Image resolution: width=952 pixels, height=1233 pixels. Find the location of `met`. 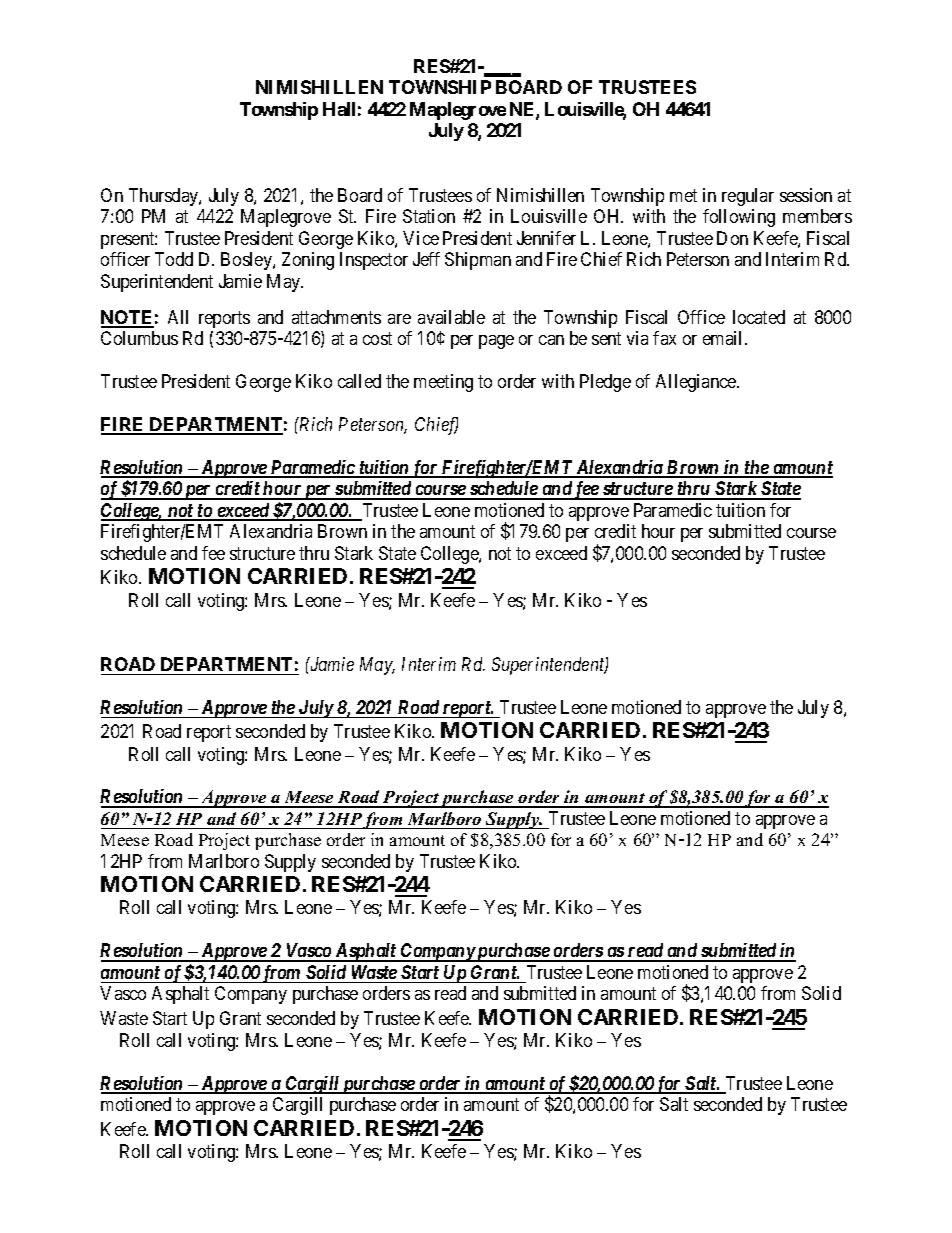

met is located at coordinates (683, 195).
